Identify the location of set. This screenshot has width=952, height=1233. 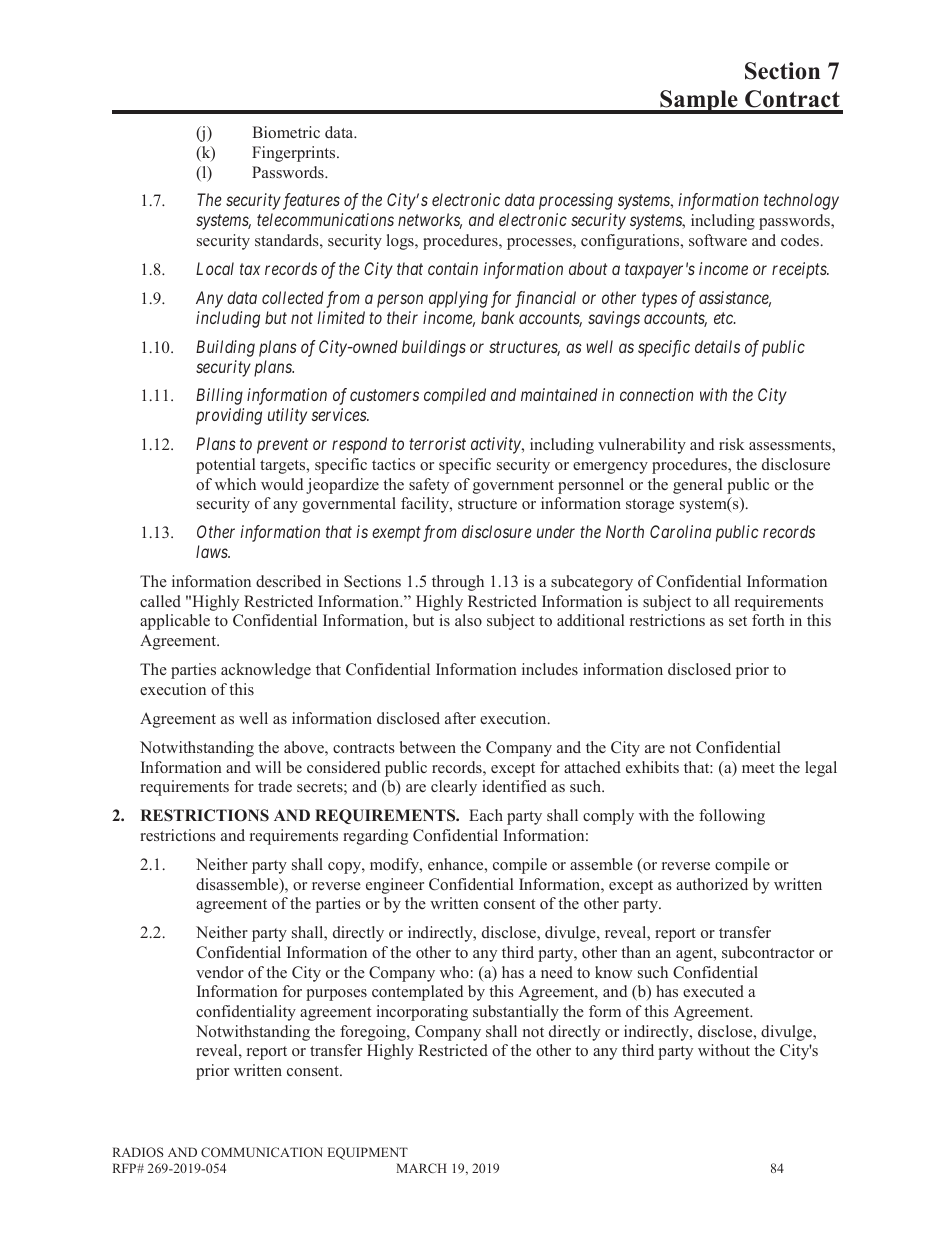
(738, 621).
